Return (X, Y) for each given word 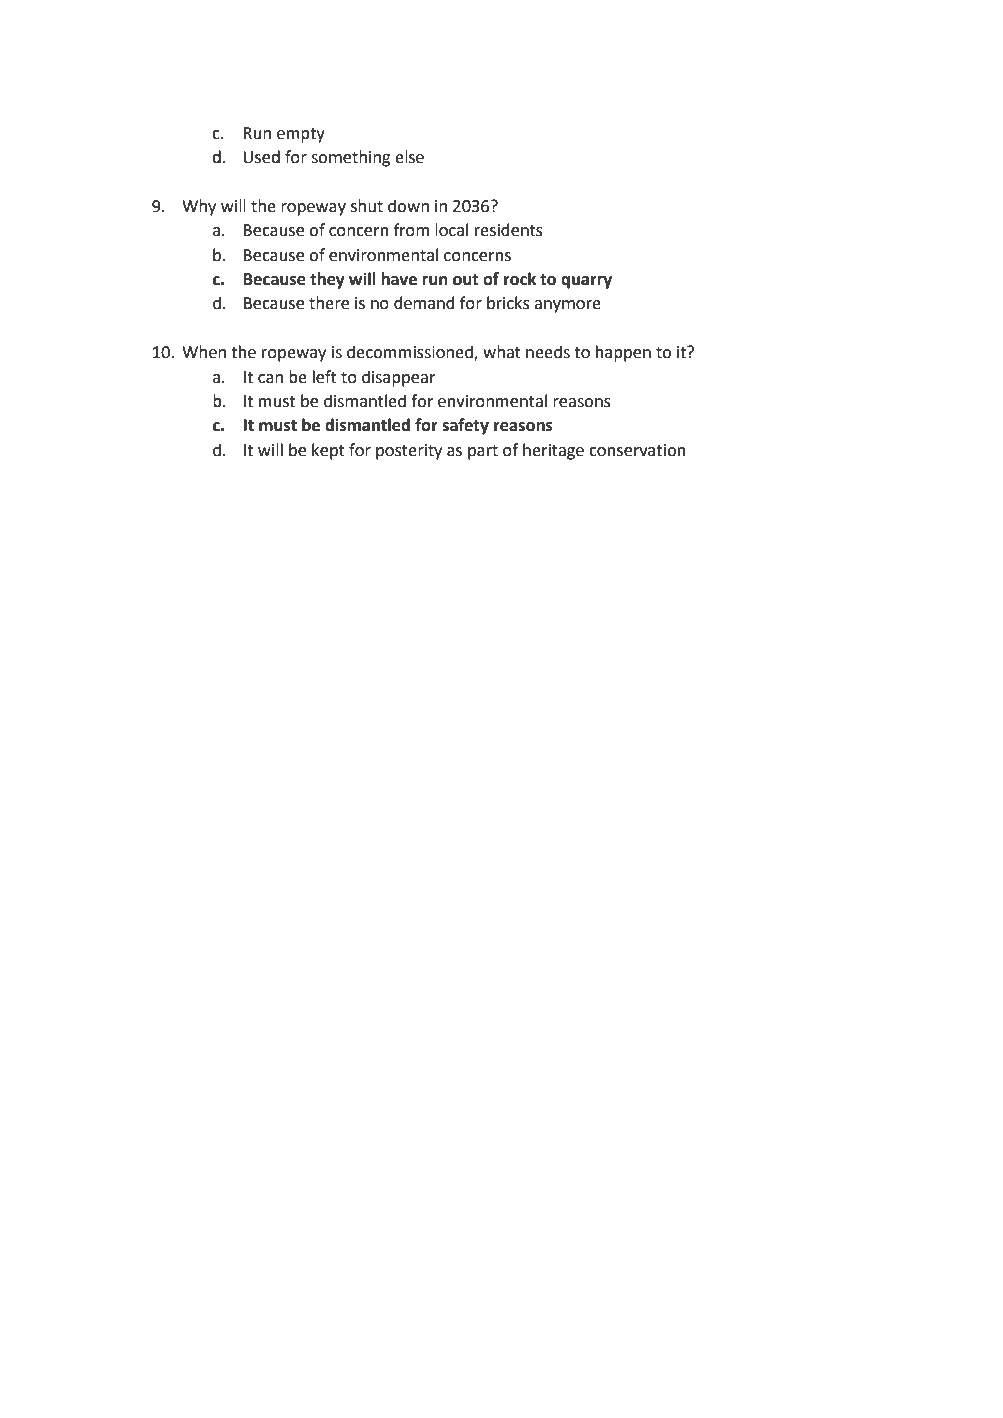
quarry (586, 282)
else (409, 157)
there (329, 303)
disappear (399, 378)
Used (261, 157)
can (270, 379)
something (351, 158)
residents (509, 230)
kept (328, 451)
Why (199, 207)
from (411, 230)
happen (623, 353)
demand (424, 303)
